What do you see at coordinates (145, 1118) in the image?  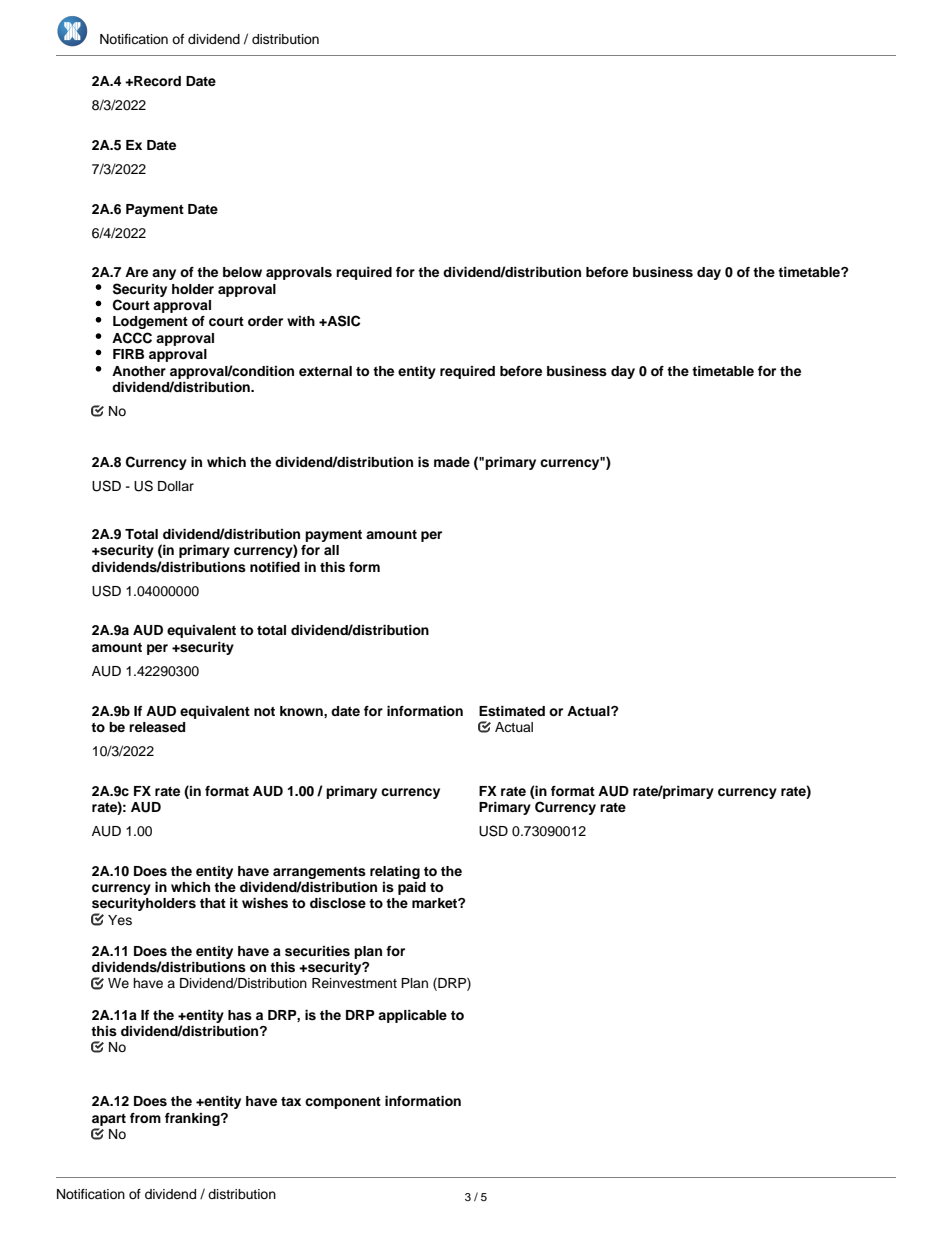 I see `from` at bounding box center [145, 1118].
